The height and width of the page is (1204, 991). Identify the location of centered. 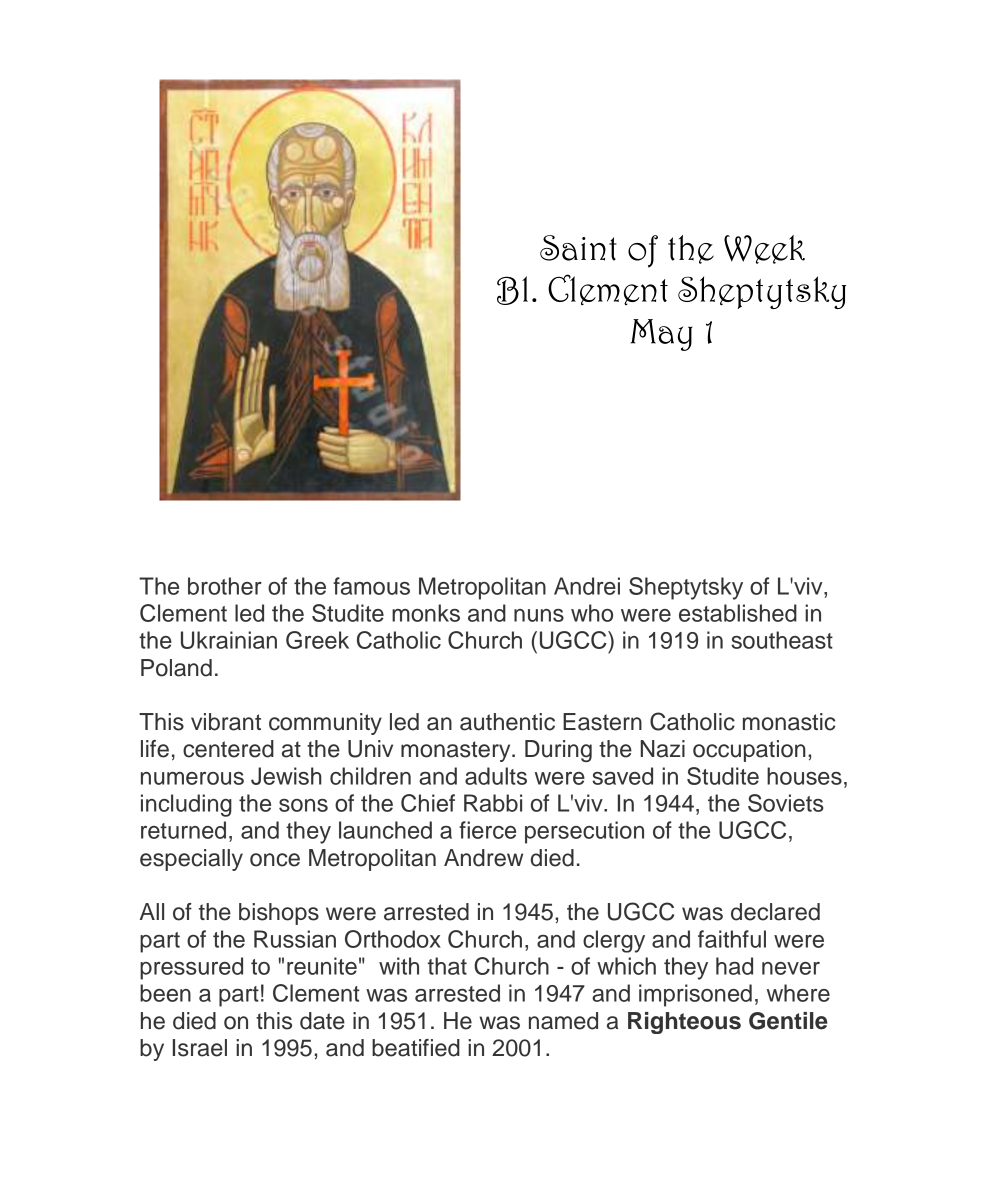
(228, 749).
